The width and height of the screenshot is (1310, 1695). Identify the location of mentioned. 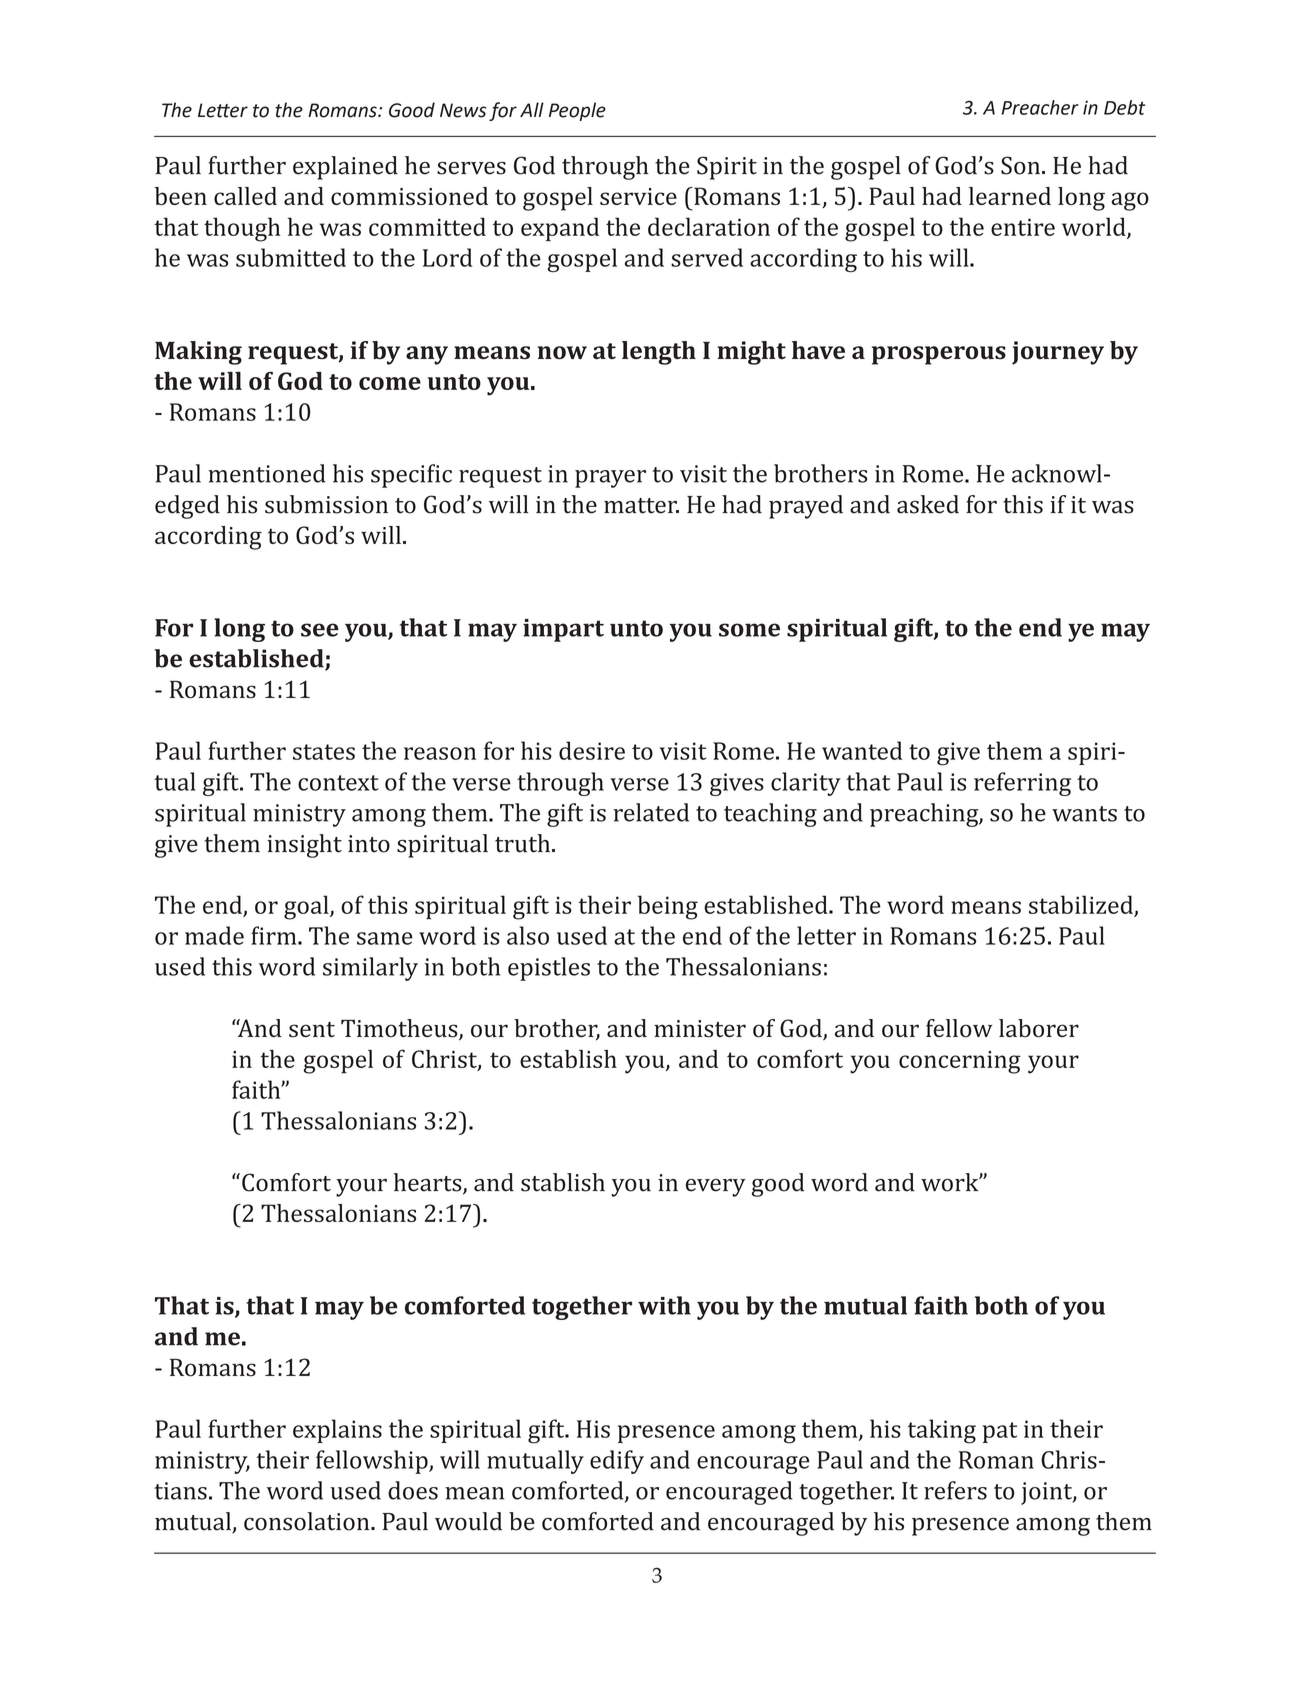
(267, 473).
